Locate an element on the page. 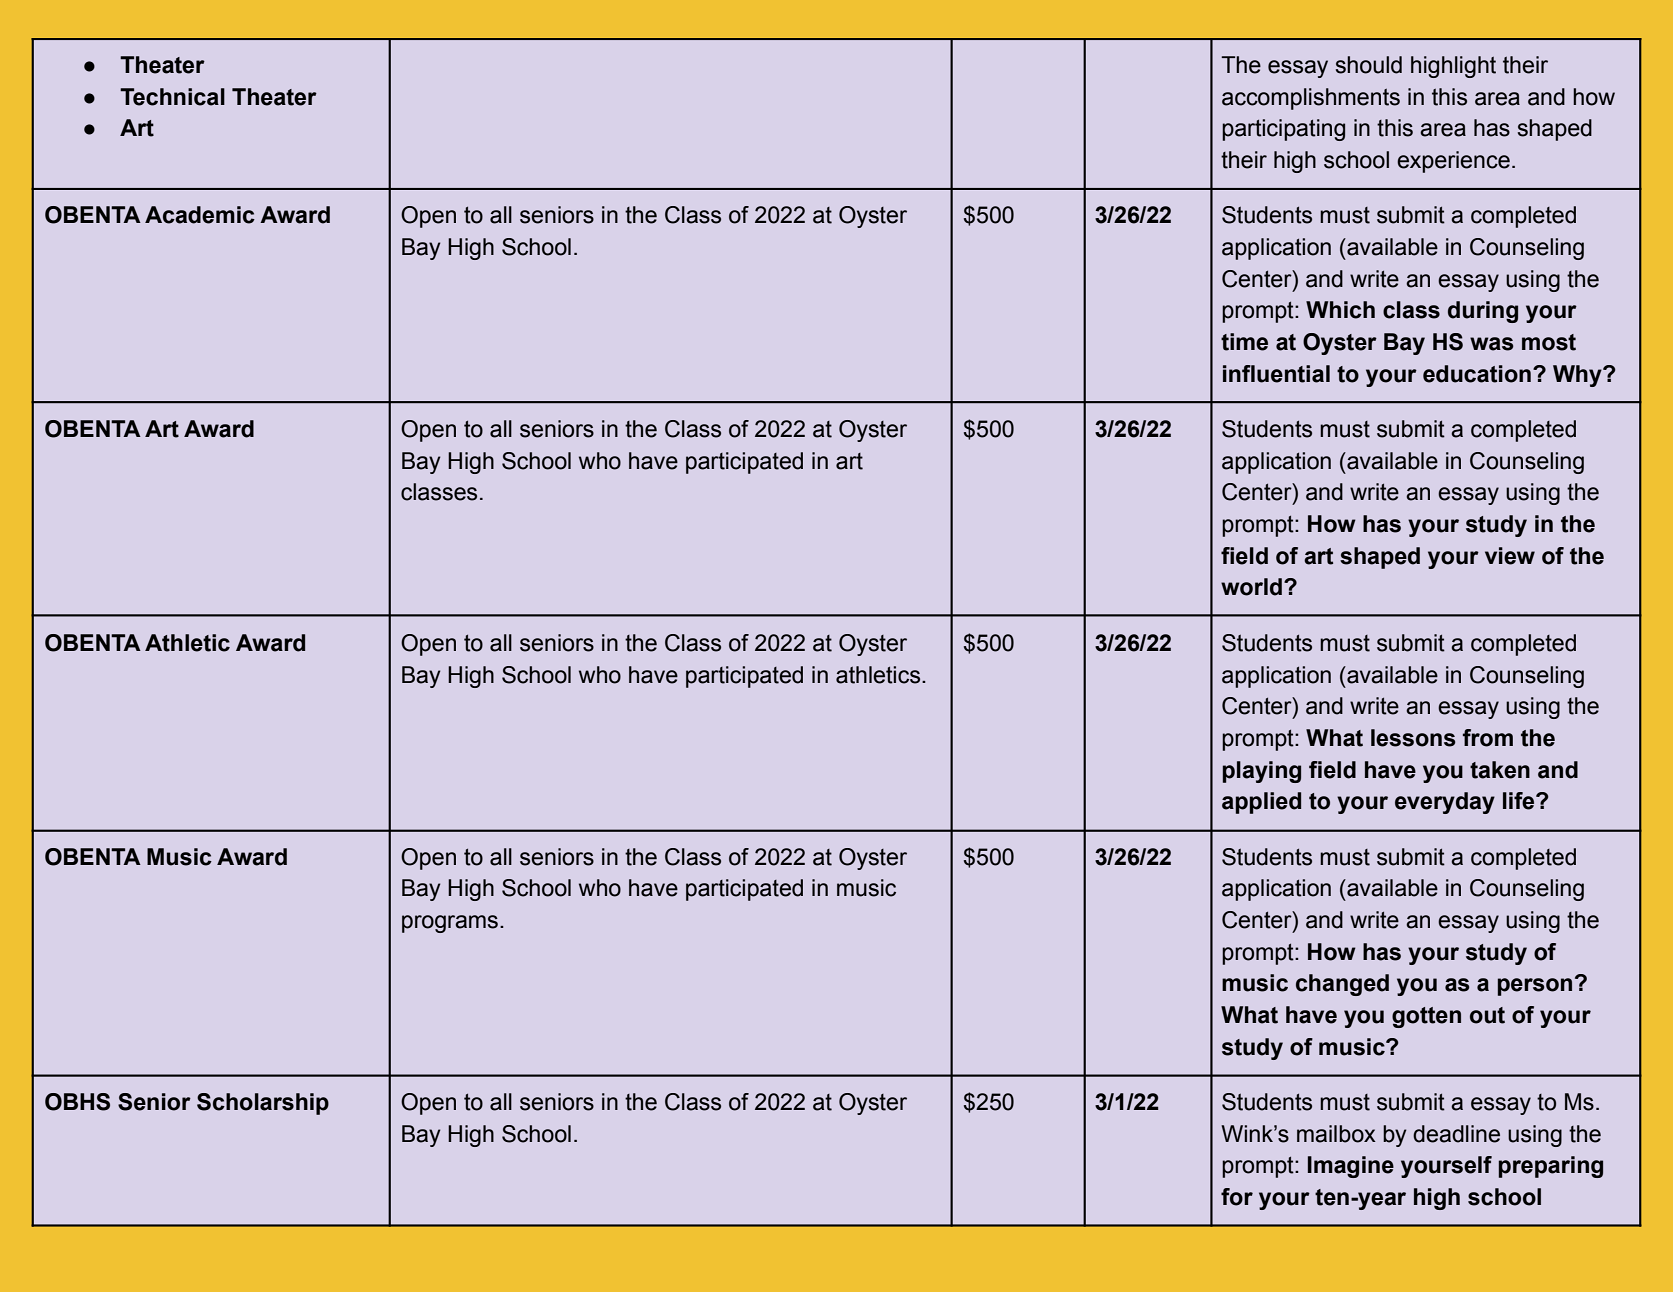  programs is located at coordinates (450, 924).
